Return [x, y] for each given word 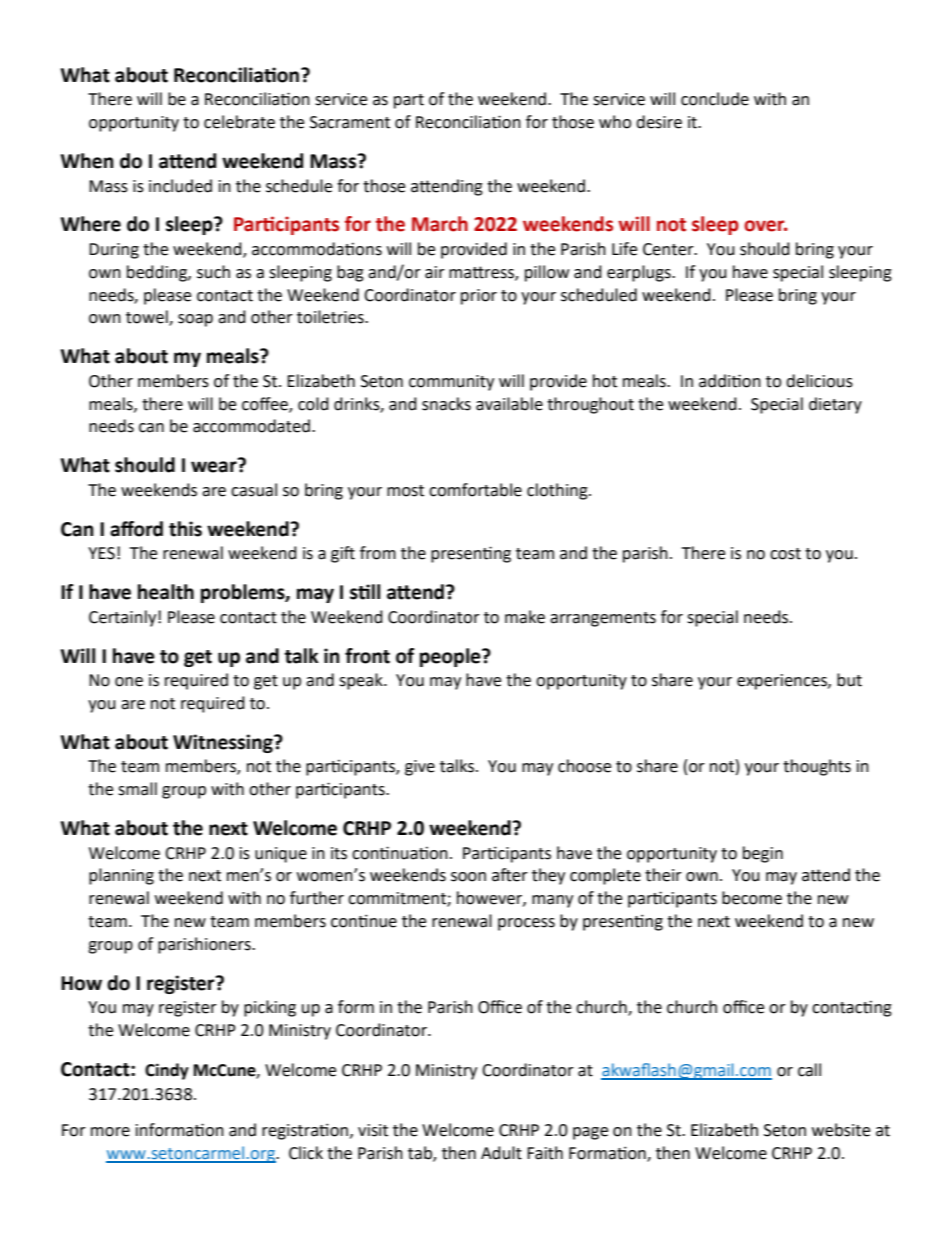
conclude [715, 99]
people [451, 657]
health [166, 592]
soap [195, 320]
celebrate [239, 122]
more [110, 1132]
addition [730, 381]
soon [468, 877]
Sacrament [350, 122]
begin [763, 854]
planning [121, 876]
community [451, 383]
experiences [783, 682]
